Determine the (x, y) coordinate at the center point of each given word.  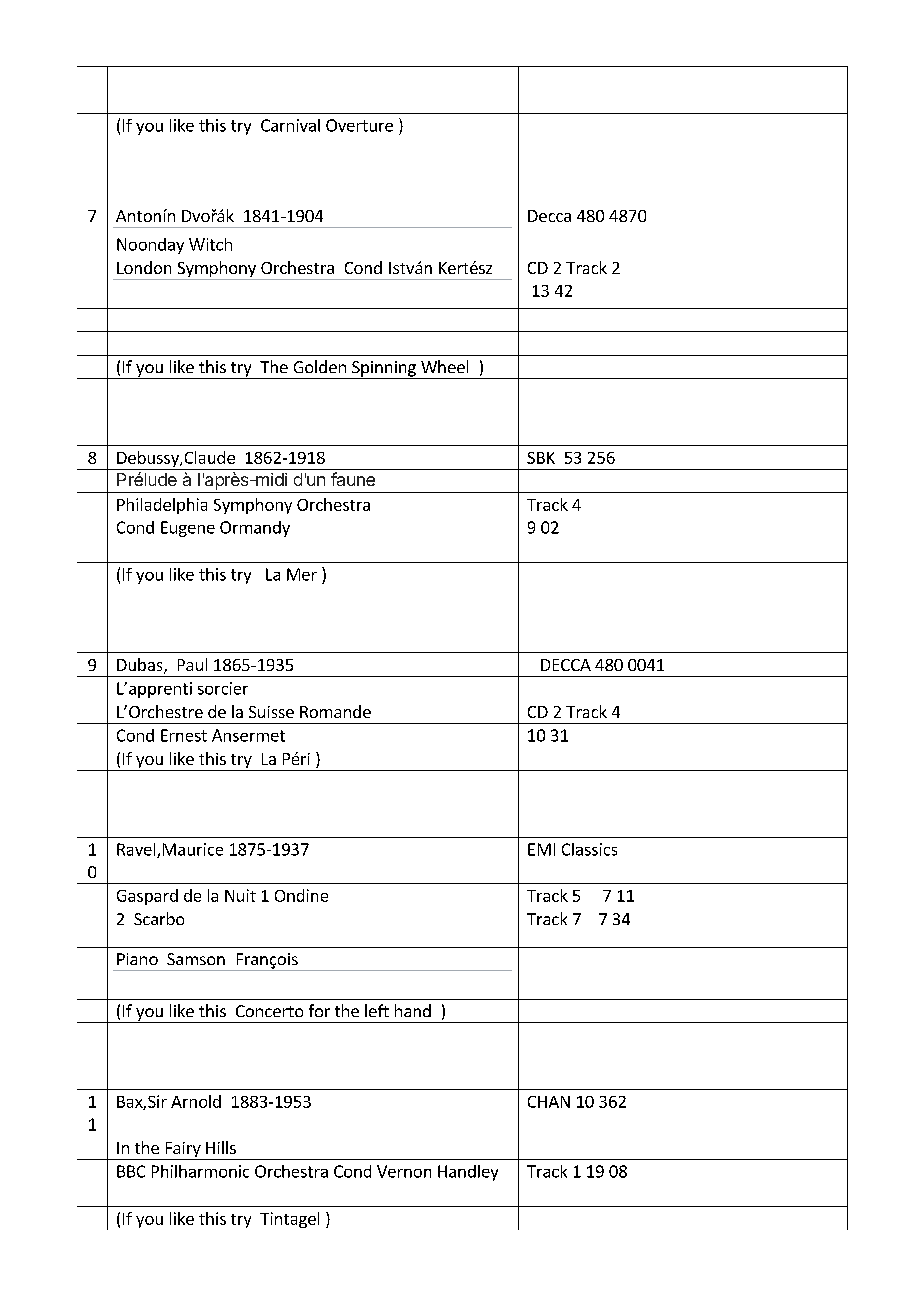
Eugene (188, 529)
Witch (210, 244)
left (377, 1010)
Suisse (271, 712)
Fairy (183, 1151)
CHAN (549, 1102)
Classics (589, 849)
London (144, 267)
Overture (359, 125)
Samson (196, 959)
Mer (302, 574)
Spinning (384, 370)
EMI (541, 849)
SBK (541, 458)
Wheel (444, 366)
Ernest (184, 735)
